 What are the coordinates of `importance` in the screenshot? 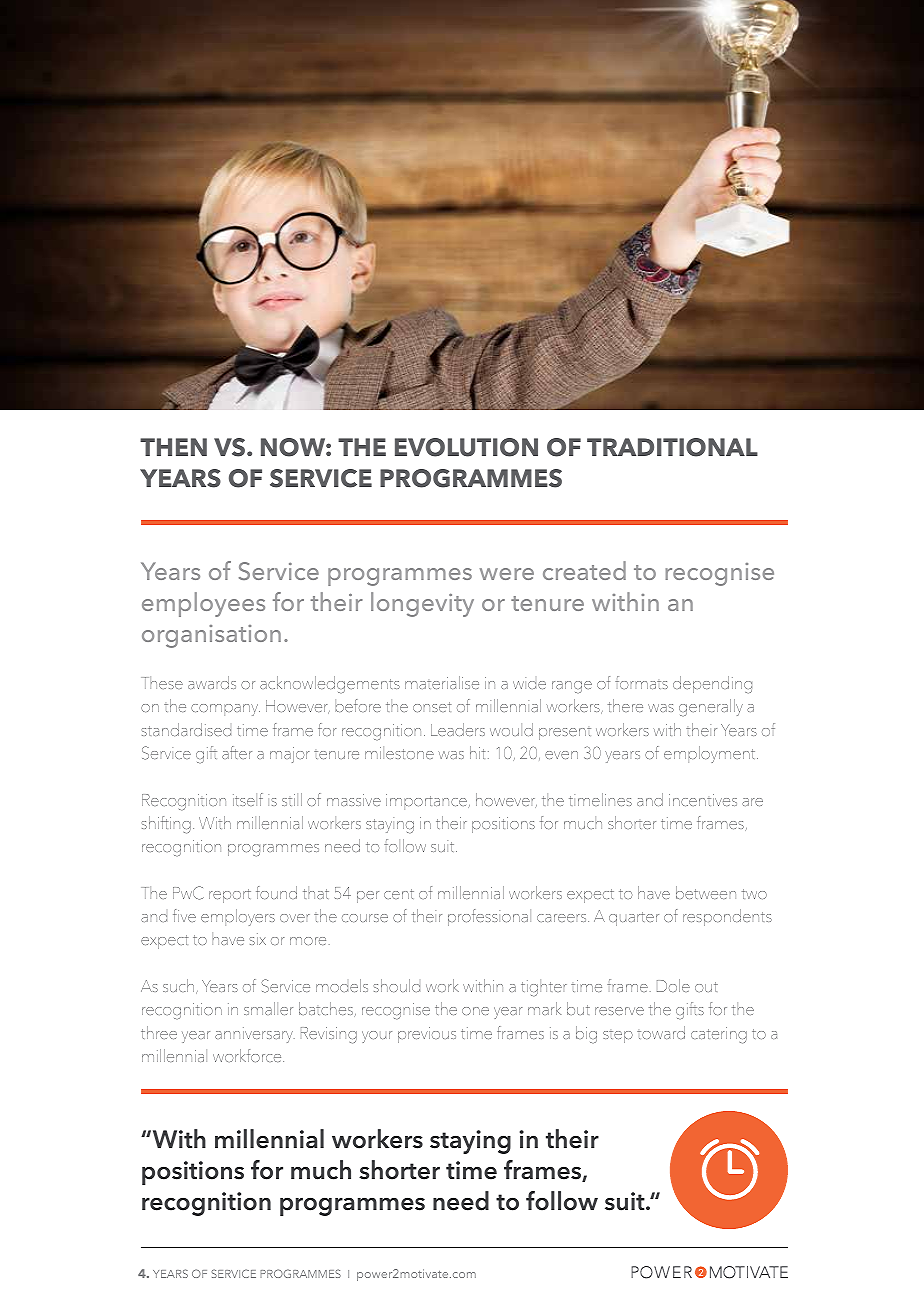 It's located at (427, 802).
